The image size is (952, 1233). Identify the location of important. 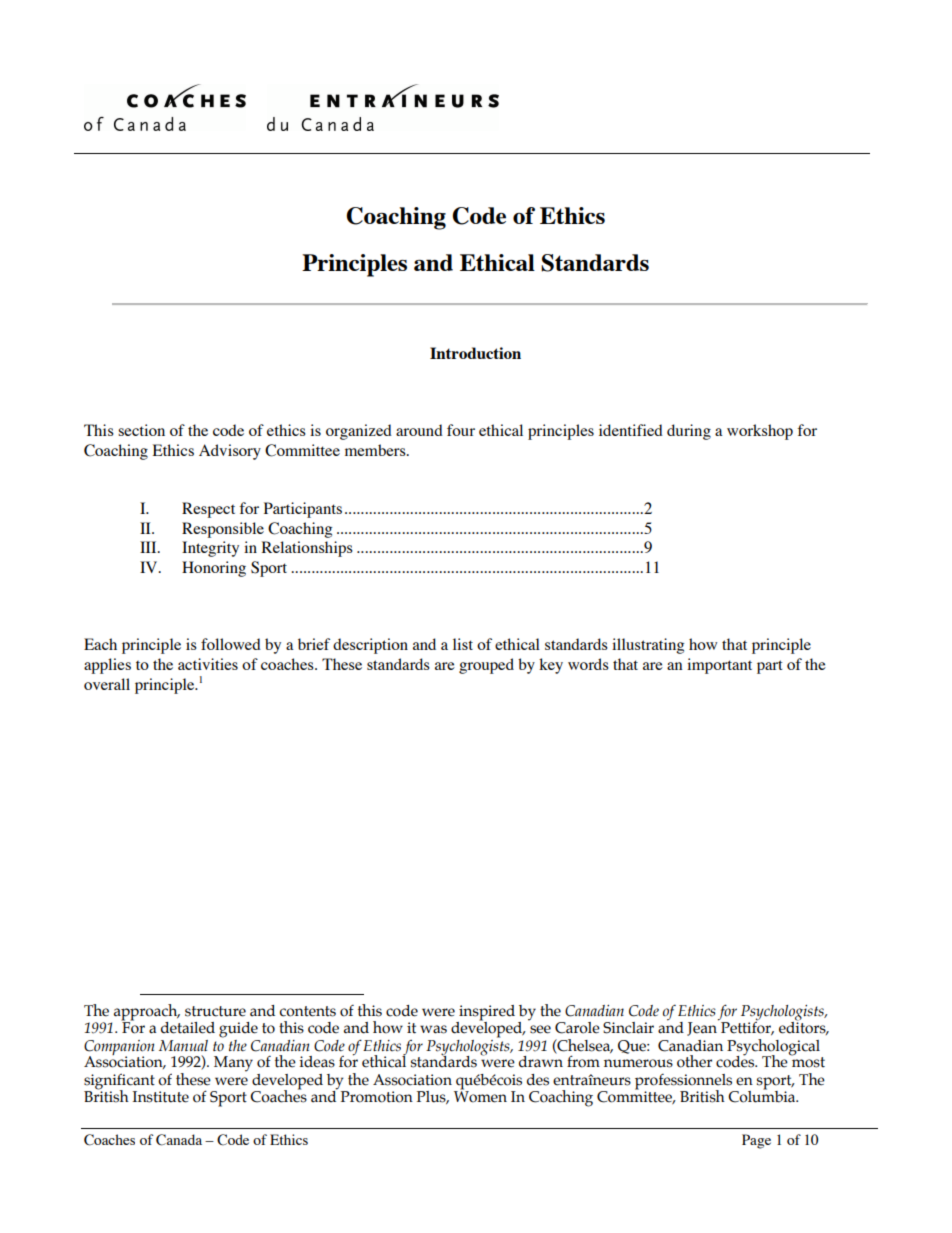
(719, 666).
